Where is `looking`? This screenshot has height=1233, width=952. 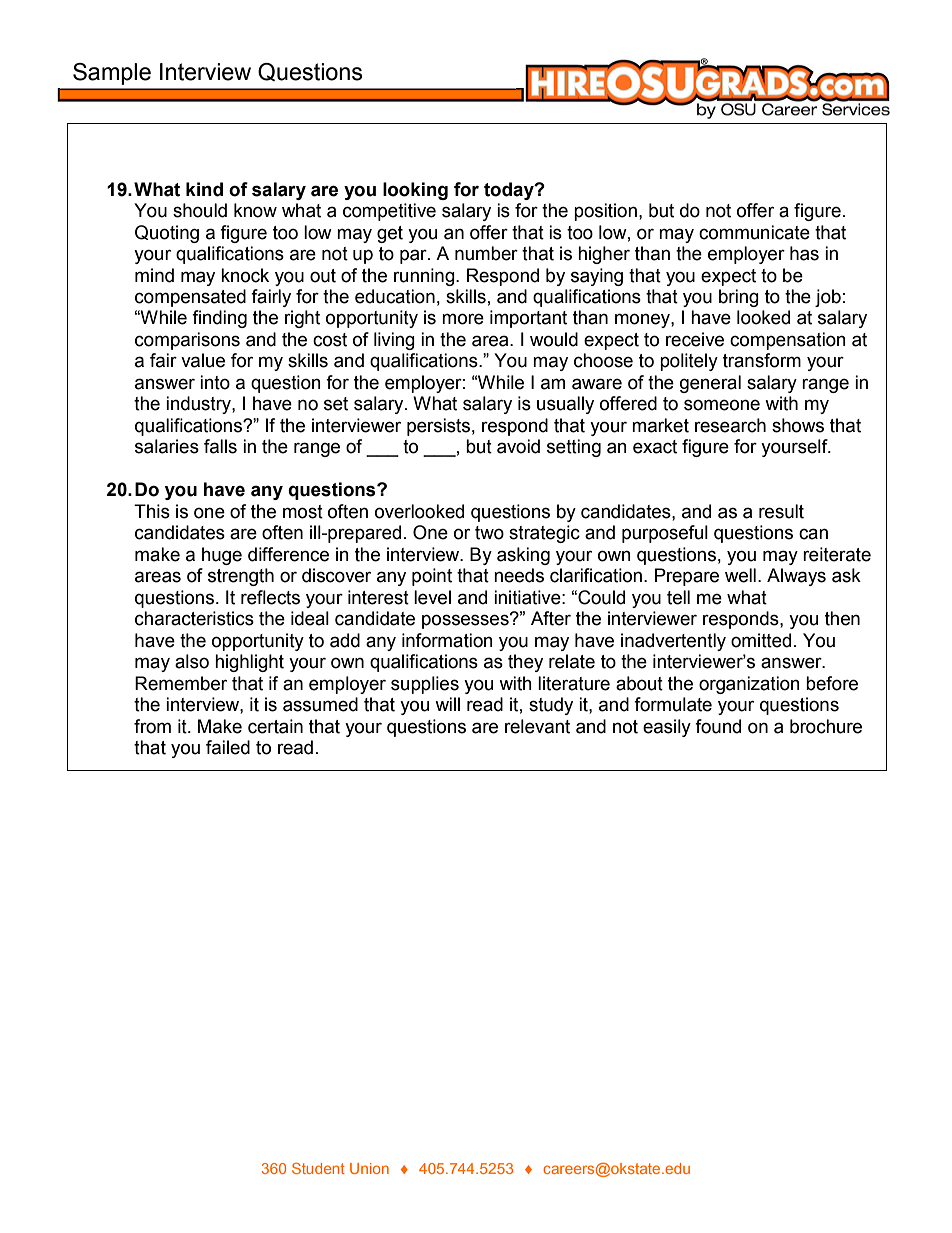 looking is located at coordinates (415, 191).
